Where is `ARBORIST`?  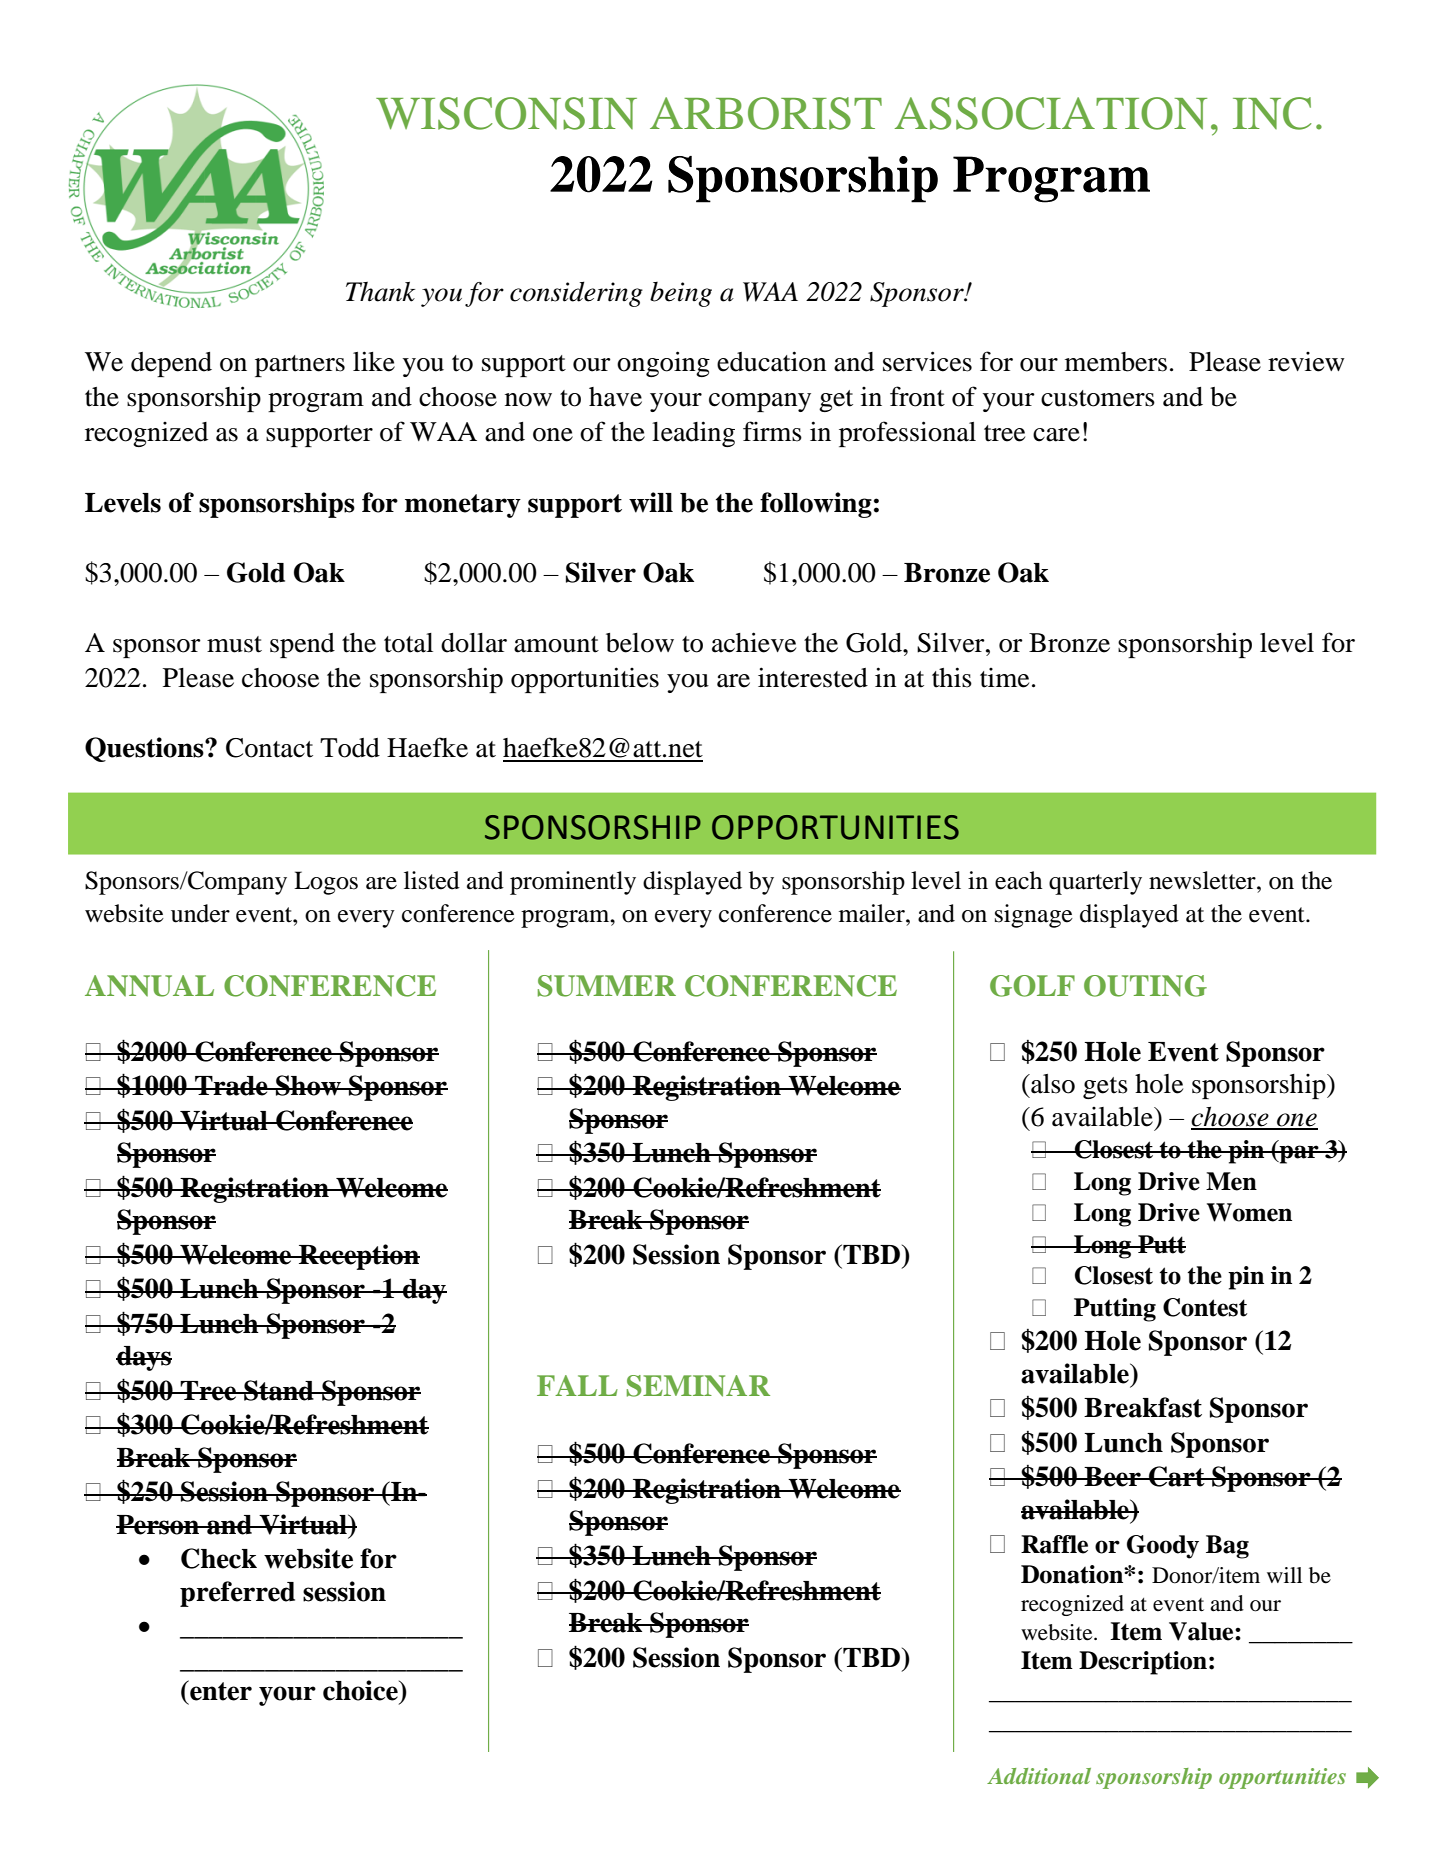 ARBORIST is located at coordinates (766, 113).
